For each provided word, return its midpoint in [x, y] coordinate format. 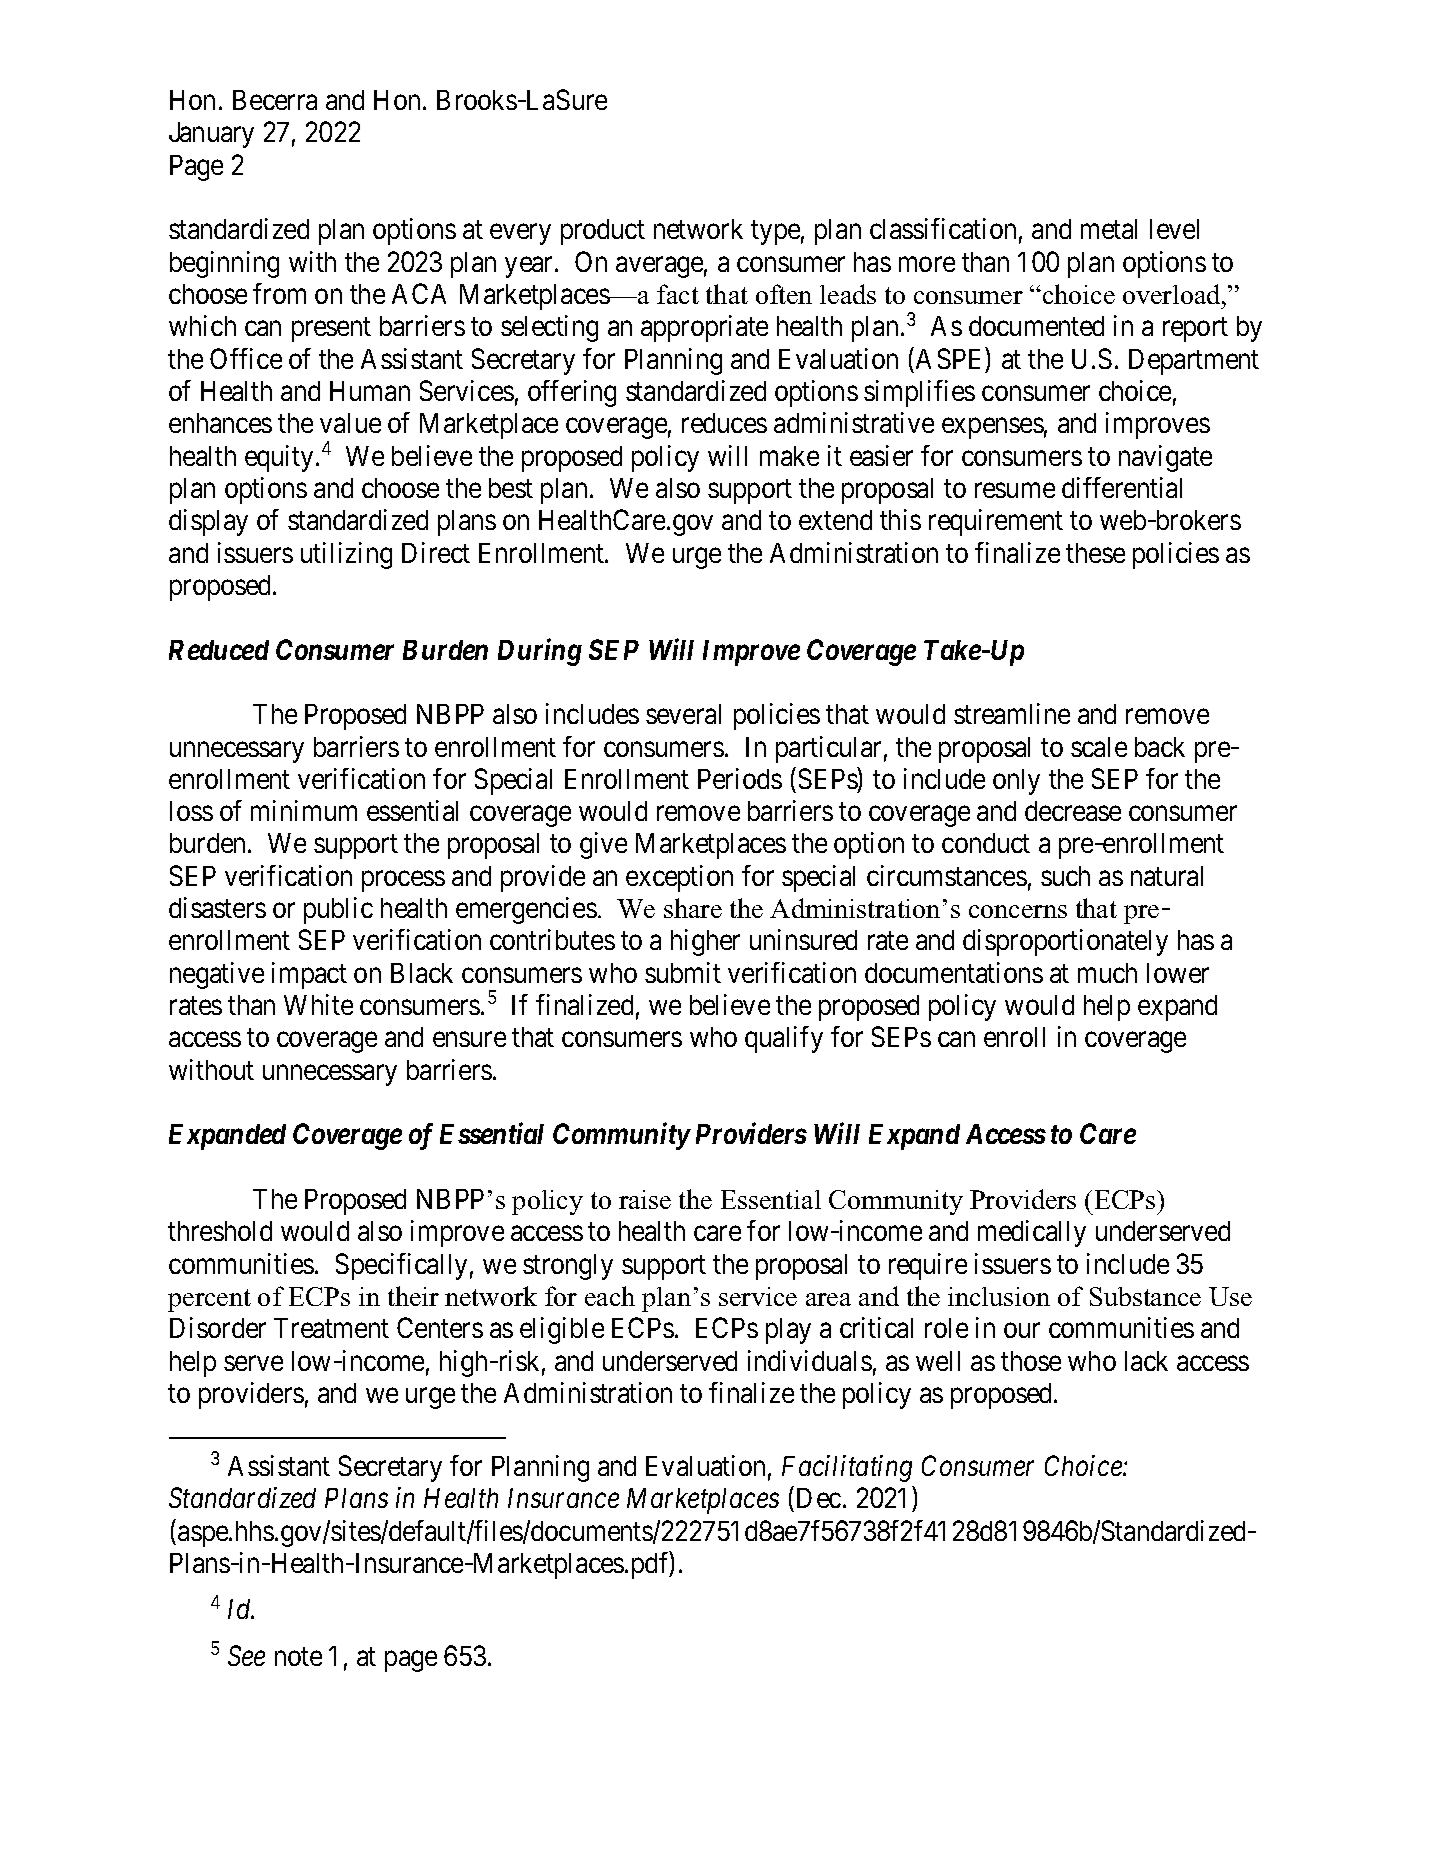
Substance [1145, 1296]
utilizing [346, 555]
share [693, 908]
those [1031, 1361]
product [603, 232]
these [1095, 553]
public [338, 910]
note [298, 1657]
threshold [220, 1231]
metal [1109, 229]
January [211, 135]
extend [835, 520]
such [1065, 876]
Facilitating [847, 1468]
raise [645, 1199]
